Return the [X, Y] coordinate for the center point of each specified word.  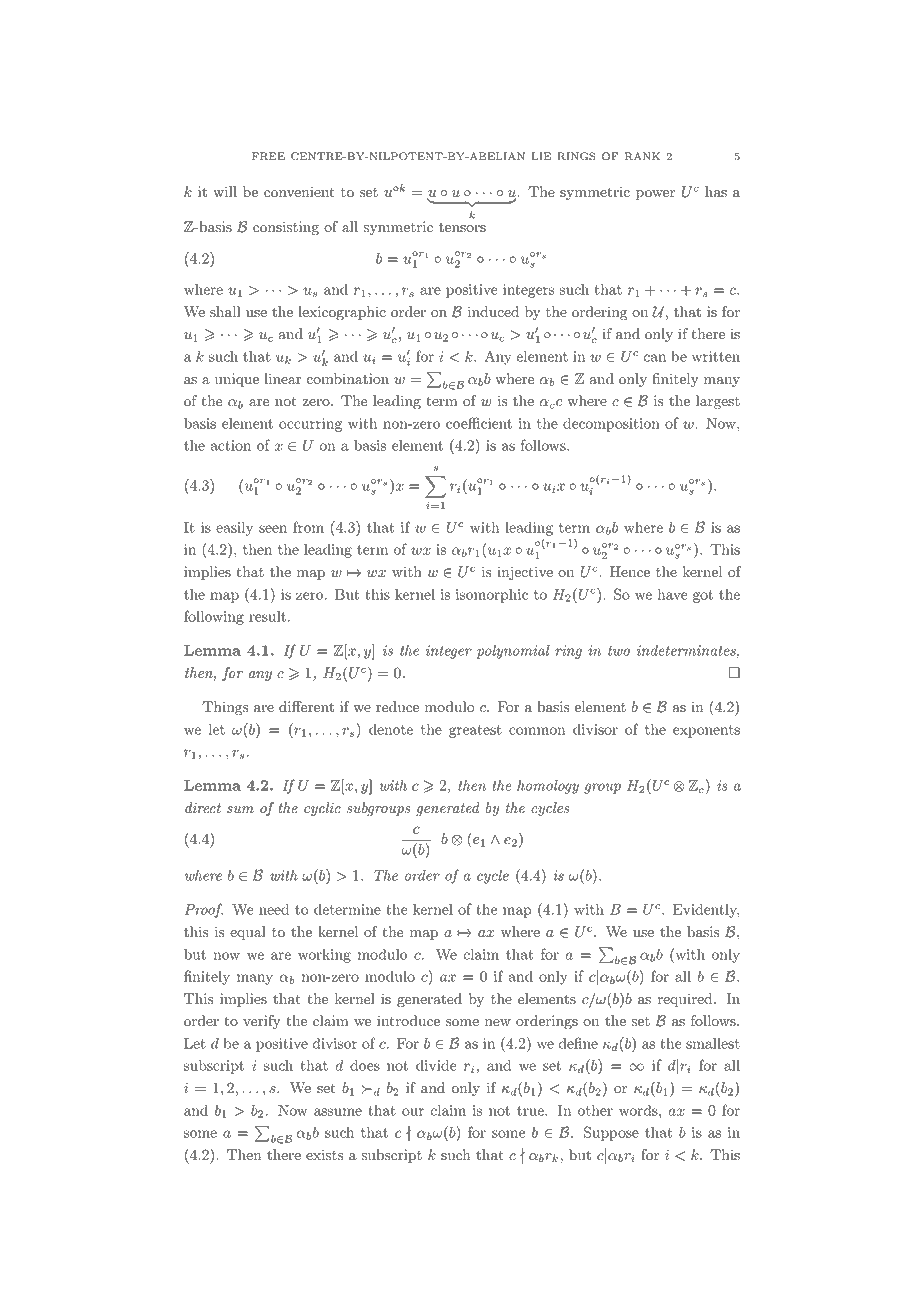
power [655, 195]
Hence [630, 572]
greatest [475, 731]
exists [324, 1155]
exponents [706, 731]
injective [525, 573]
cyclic [322, 809]
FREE [268, 156]
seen [273, 529]
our [413, 1112]
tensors [462, 228]
